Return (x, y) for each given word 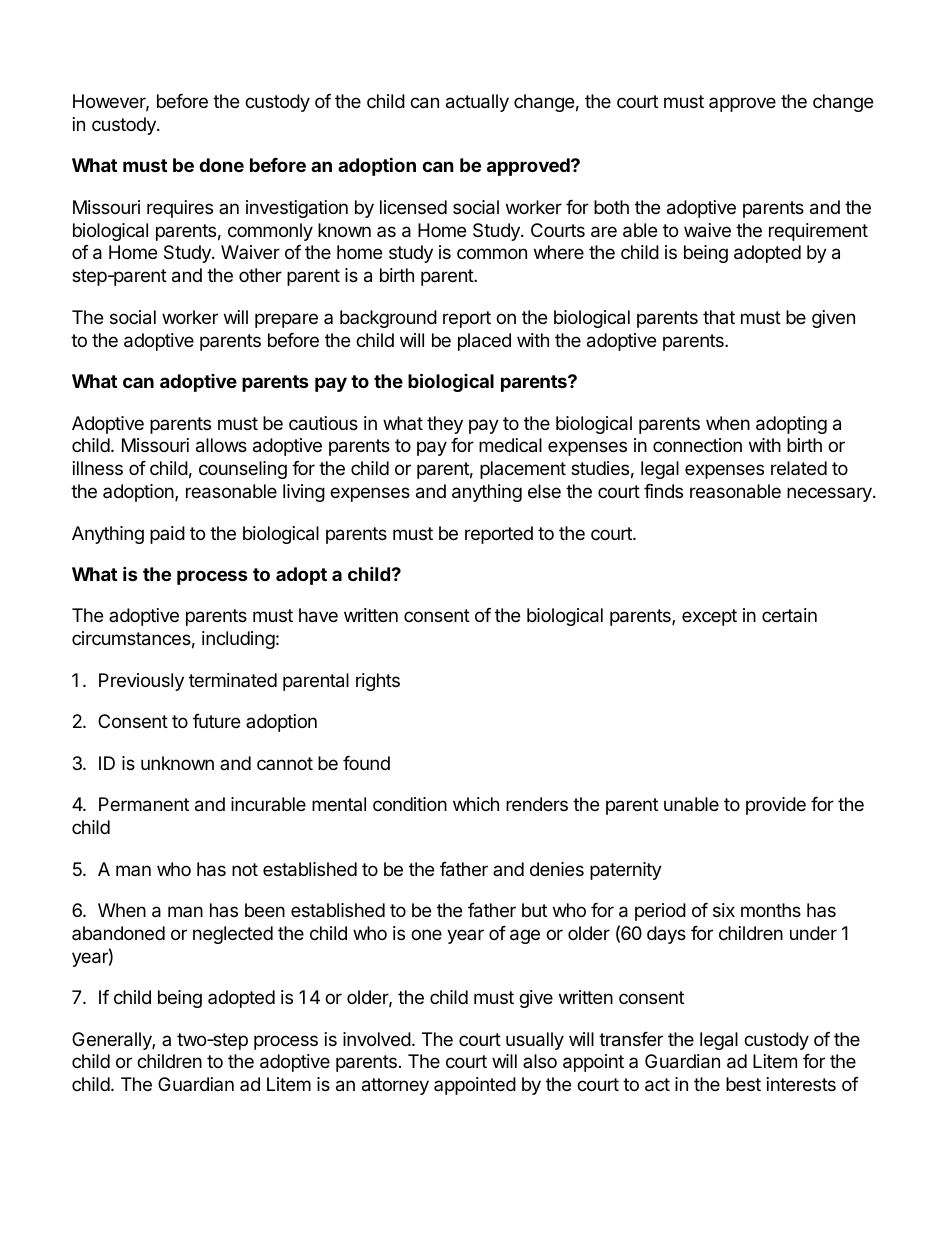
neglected (233, 935)
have (318, 615)
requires (180, 209)
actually (477, 103)
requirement (818, 232)
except (709, 617)
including (238, 640)
